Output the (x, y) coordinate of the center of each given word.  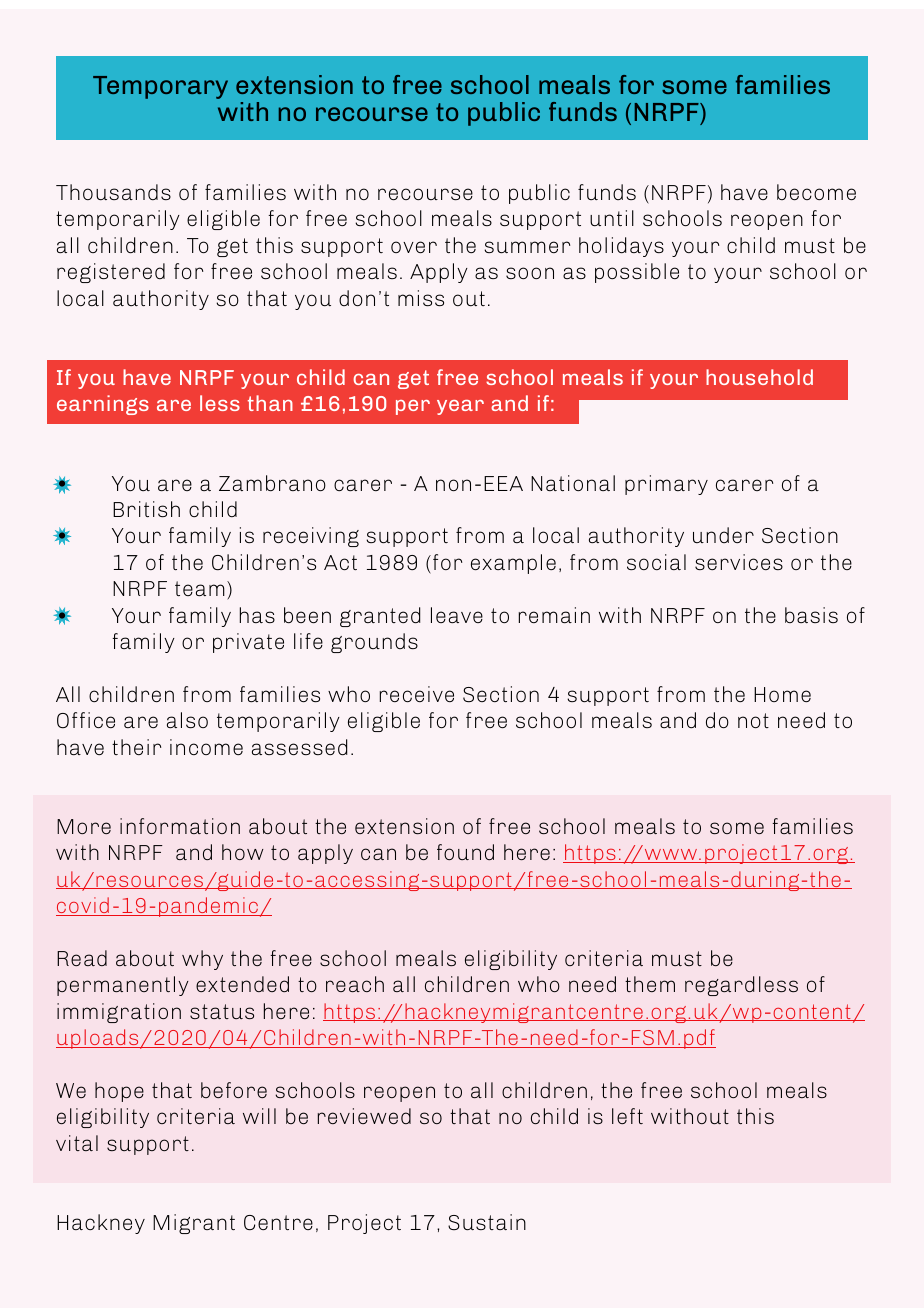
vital (77, 1143)
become (816, 192)
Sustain (487, 1222)
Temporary (160, 87)
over (414, 247)
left (627, 1116)
